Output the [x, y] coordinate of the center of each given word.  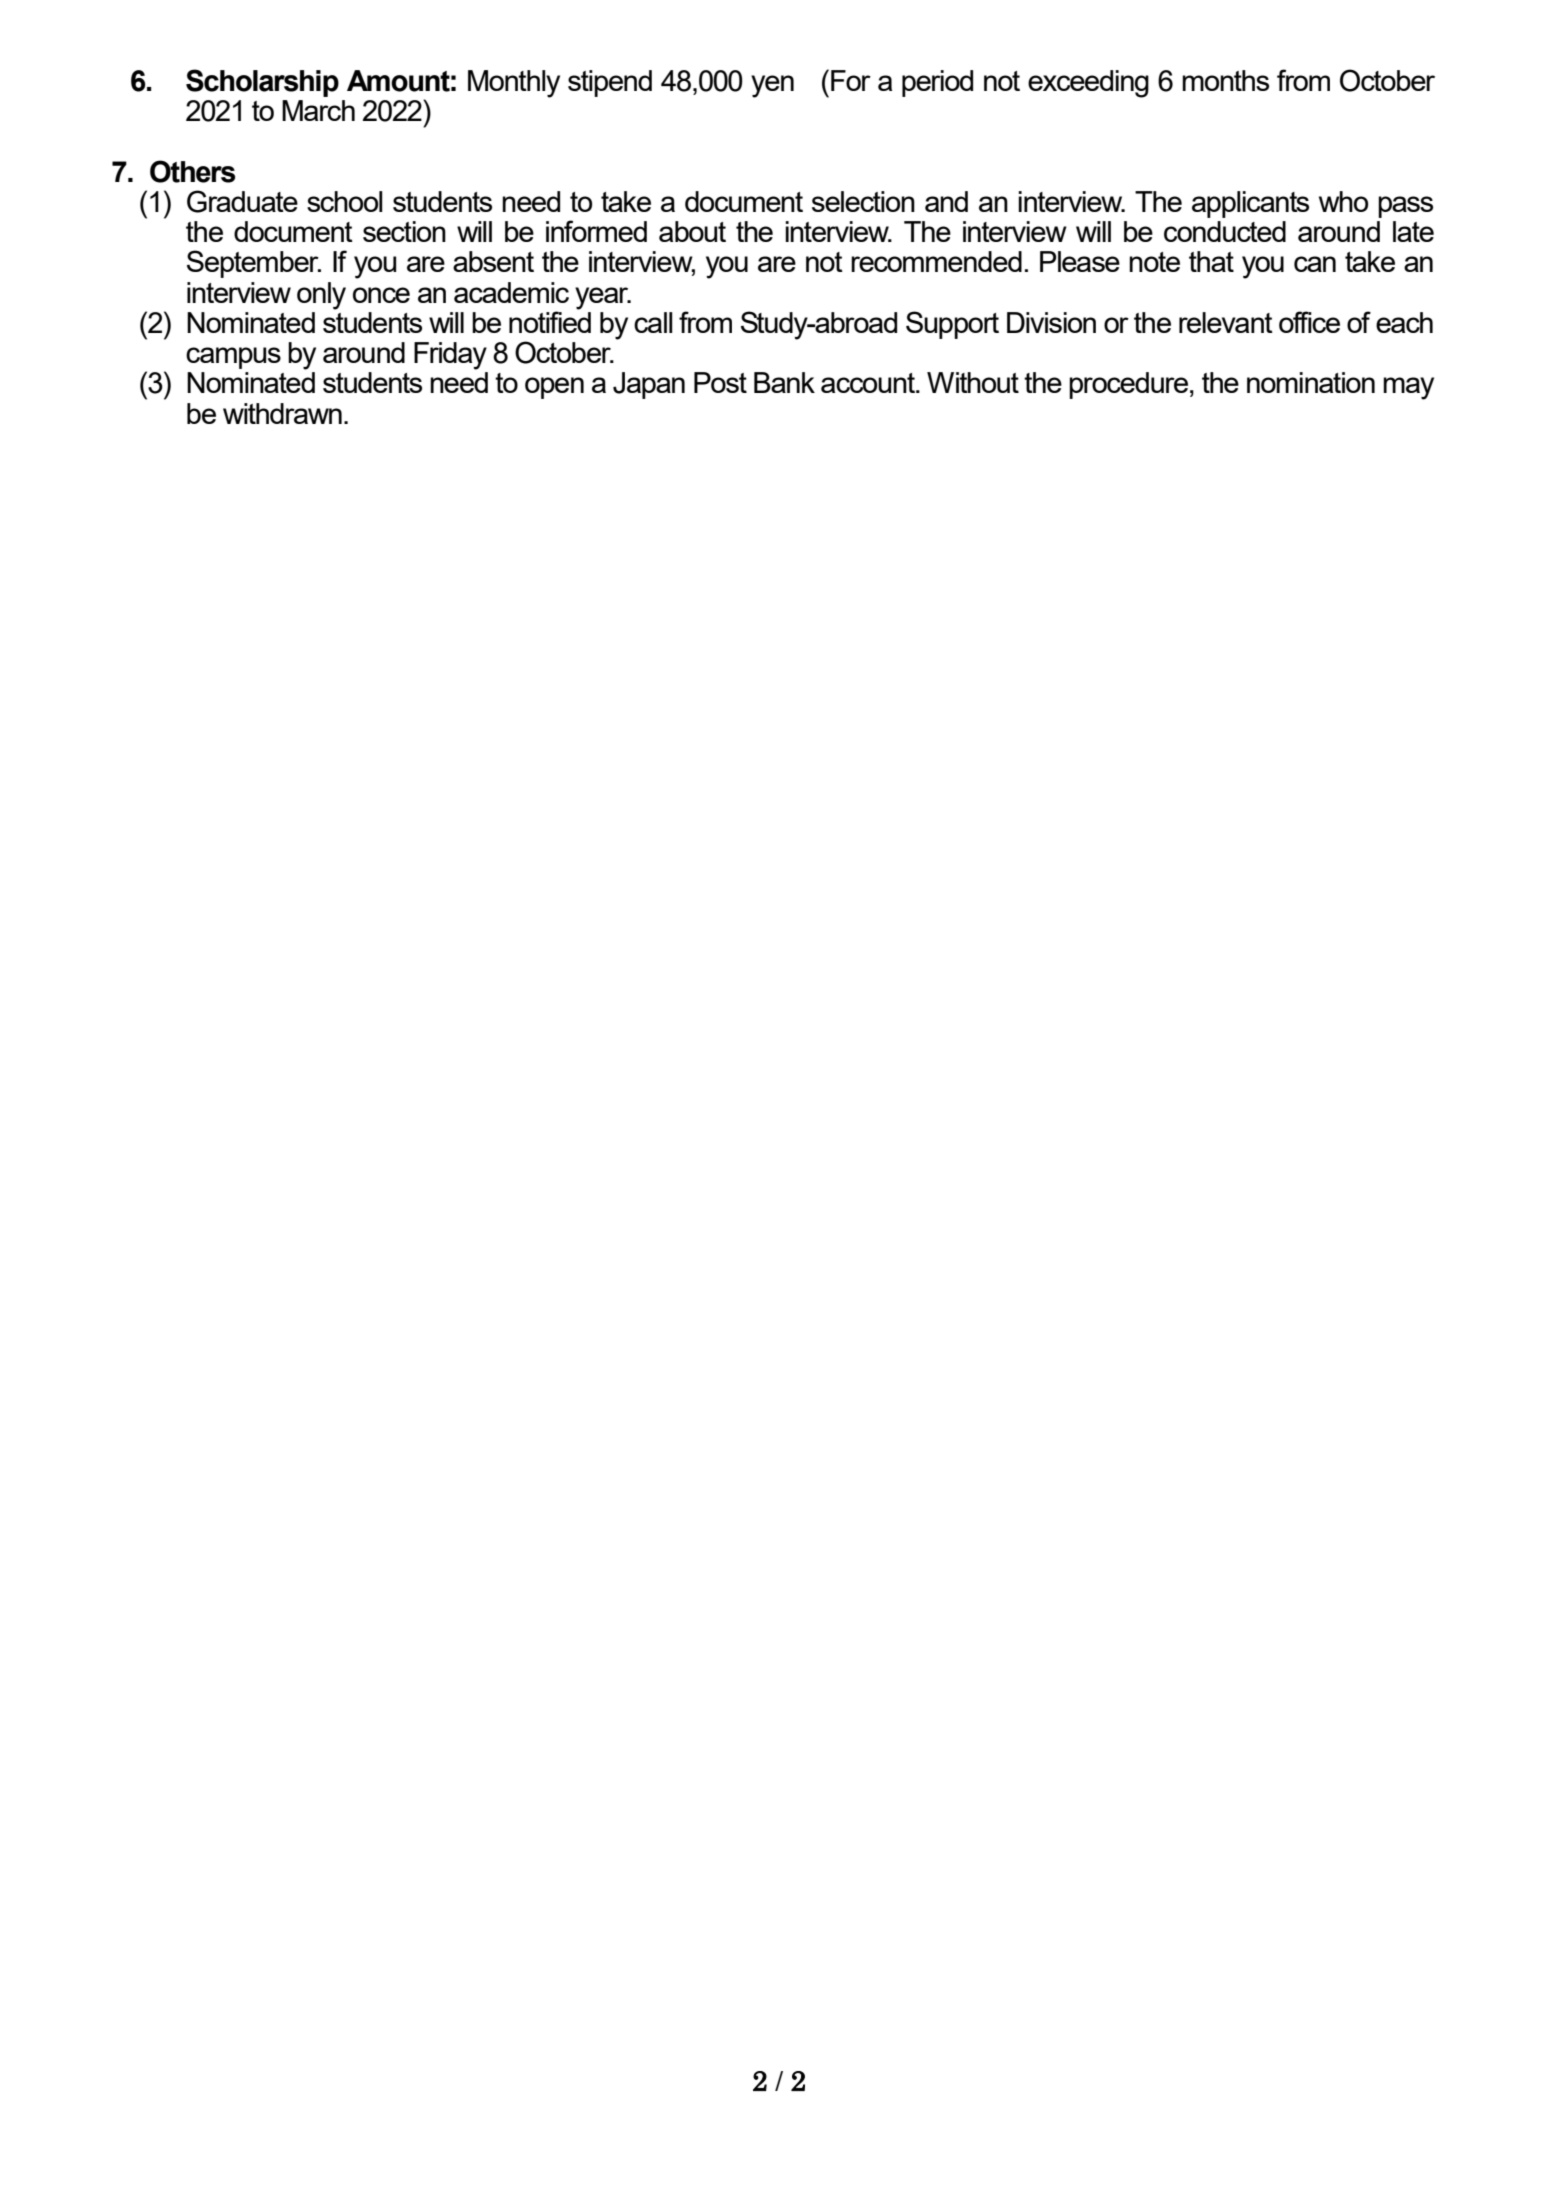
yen [772, 86]
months [1225, 80]
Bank [784, 382]
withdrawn [282, 413]
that [1211, 261]
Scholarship [262, 83]
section [404, 231]
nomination [1311, 382]
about [692, 231]
